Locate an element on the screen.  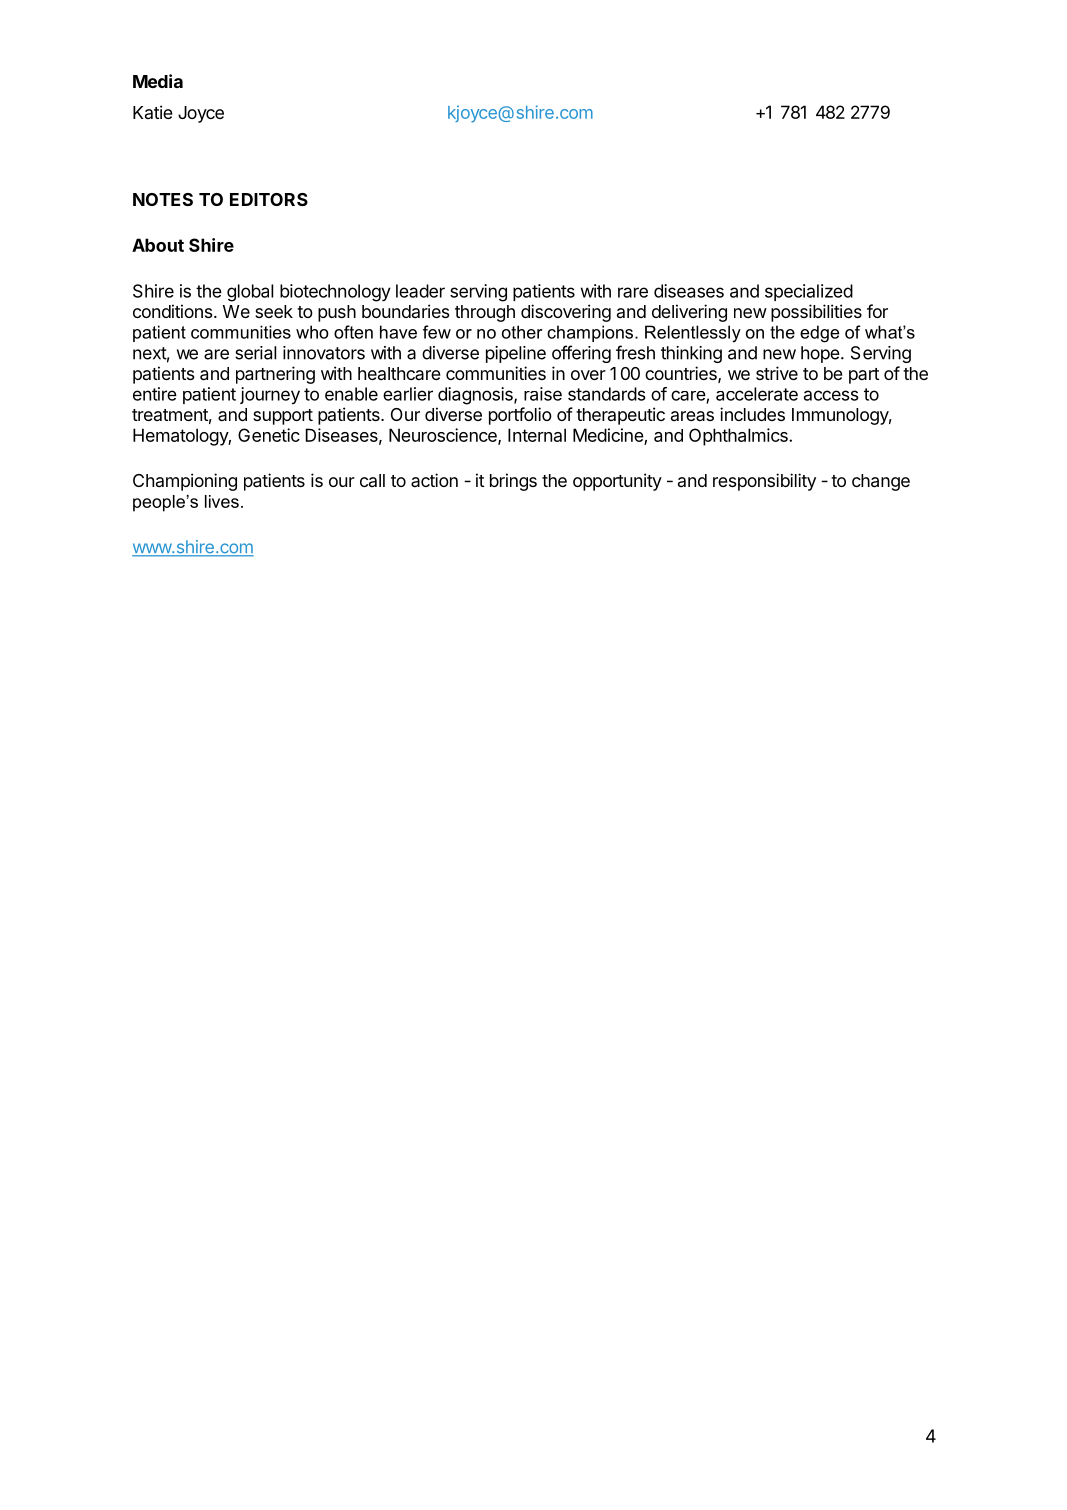
specialized is located at coordinates (809, 292).
